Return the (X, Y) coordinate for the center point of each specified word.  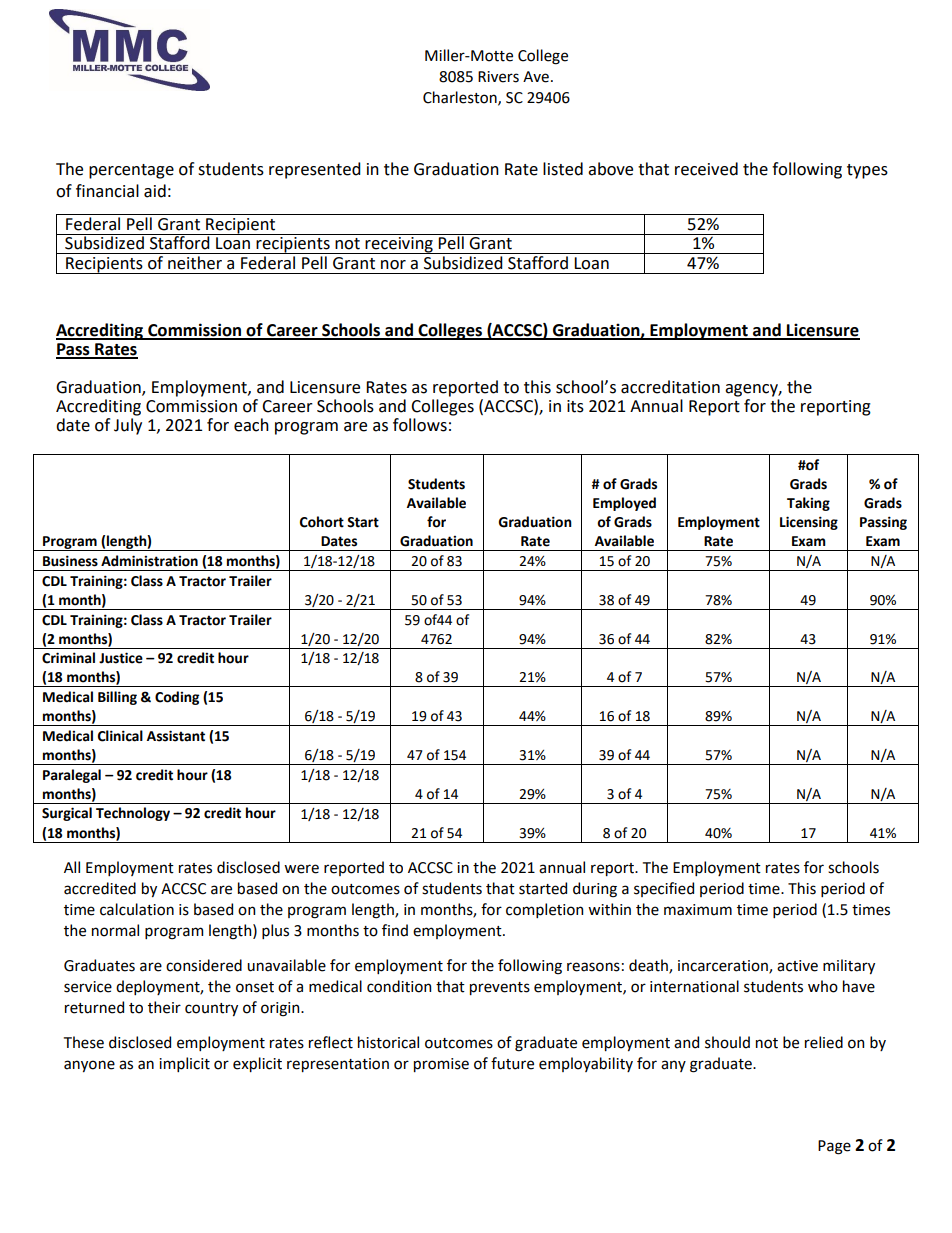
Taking (808, 504)
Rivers (498, 77)
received (706, 169)
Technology (133, 814)
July (128, 426)
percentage (131, 171)
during (595, 890)
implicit (184, 1064)
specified (664, 889)
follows (420, 425)
